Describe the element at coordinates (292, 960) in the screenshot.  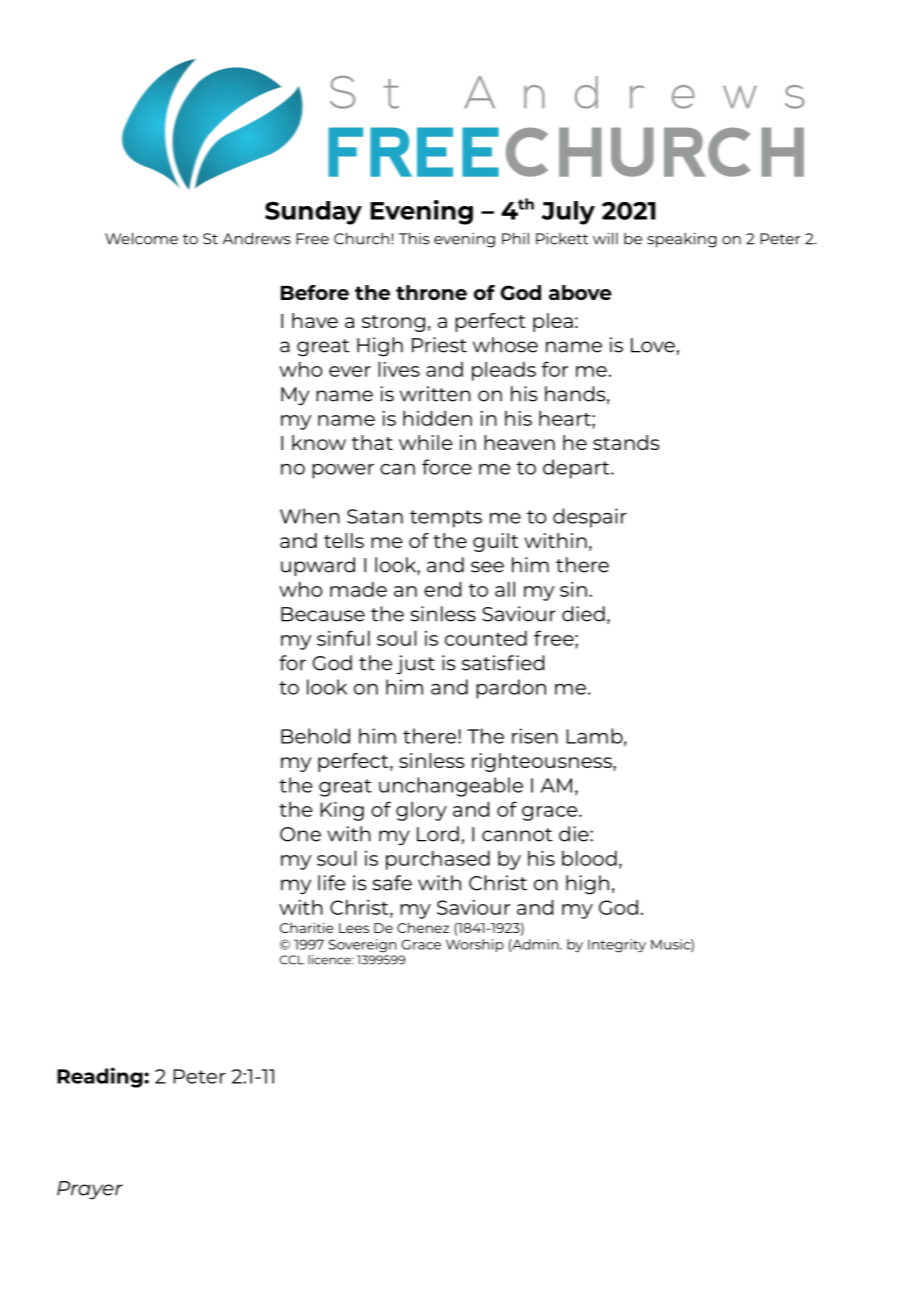
I see `CCL` at that location.
